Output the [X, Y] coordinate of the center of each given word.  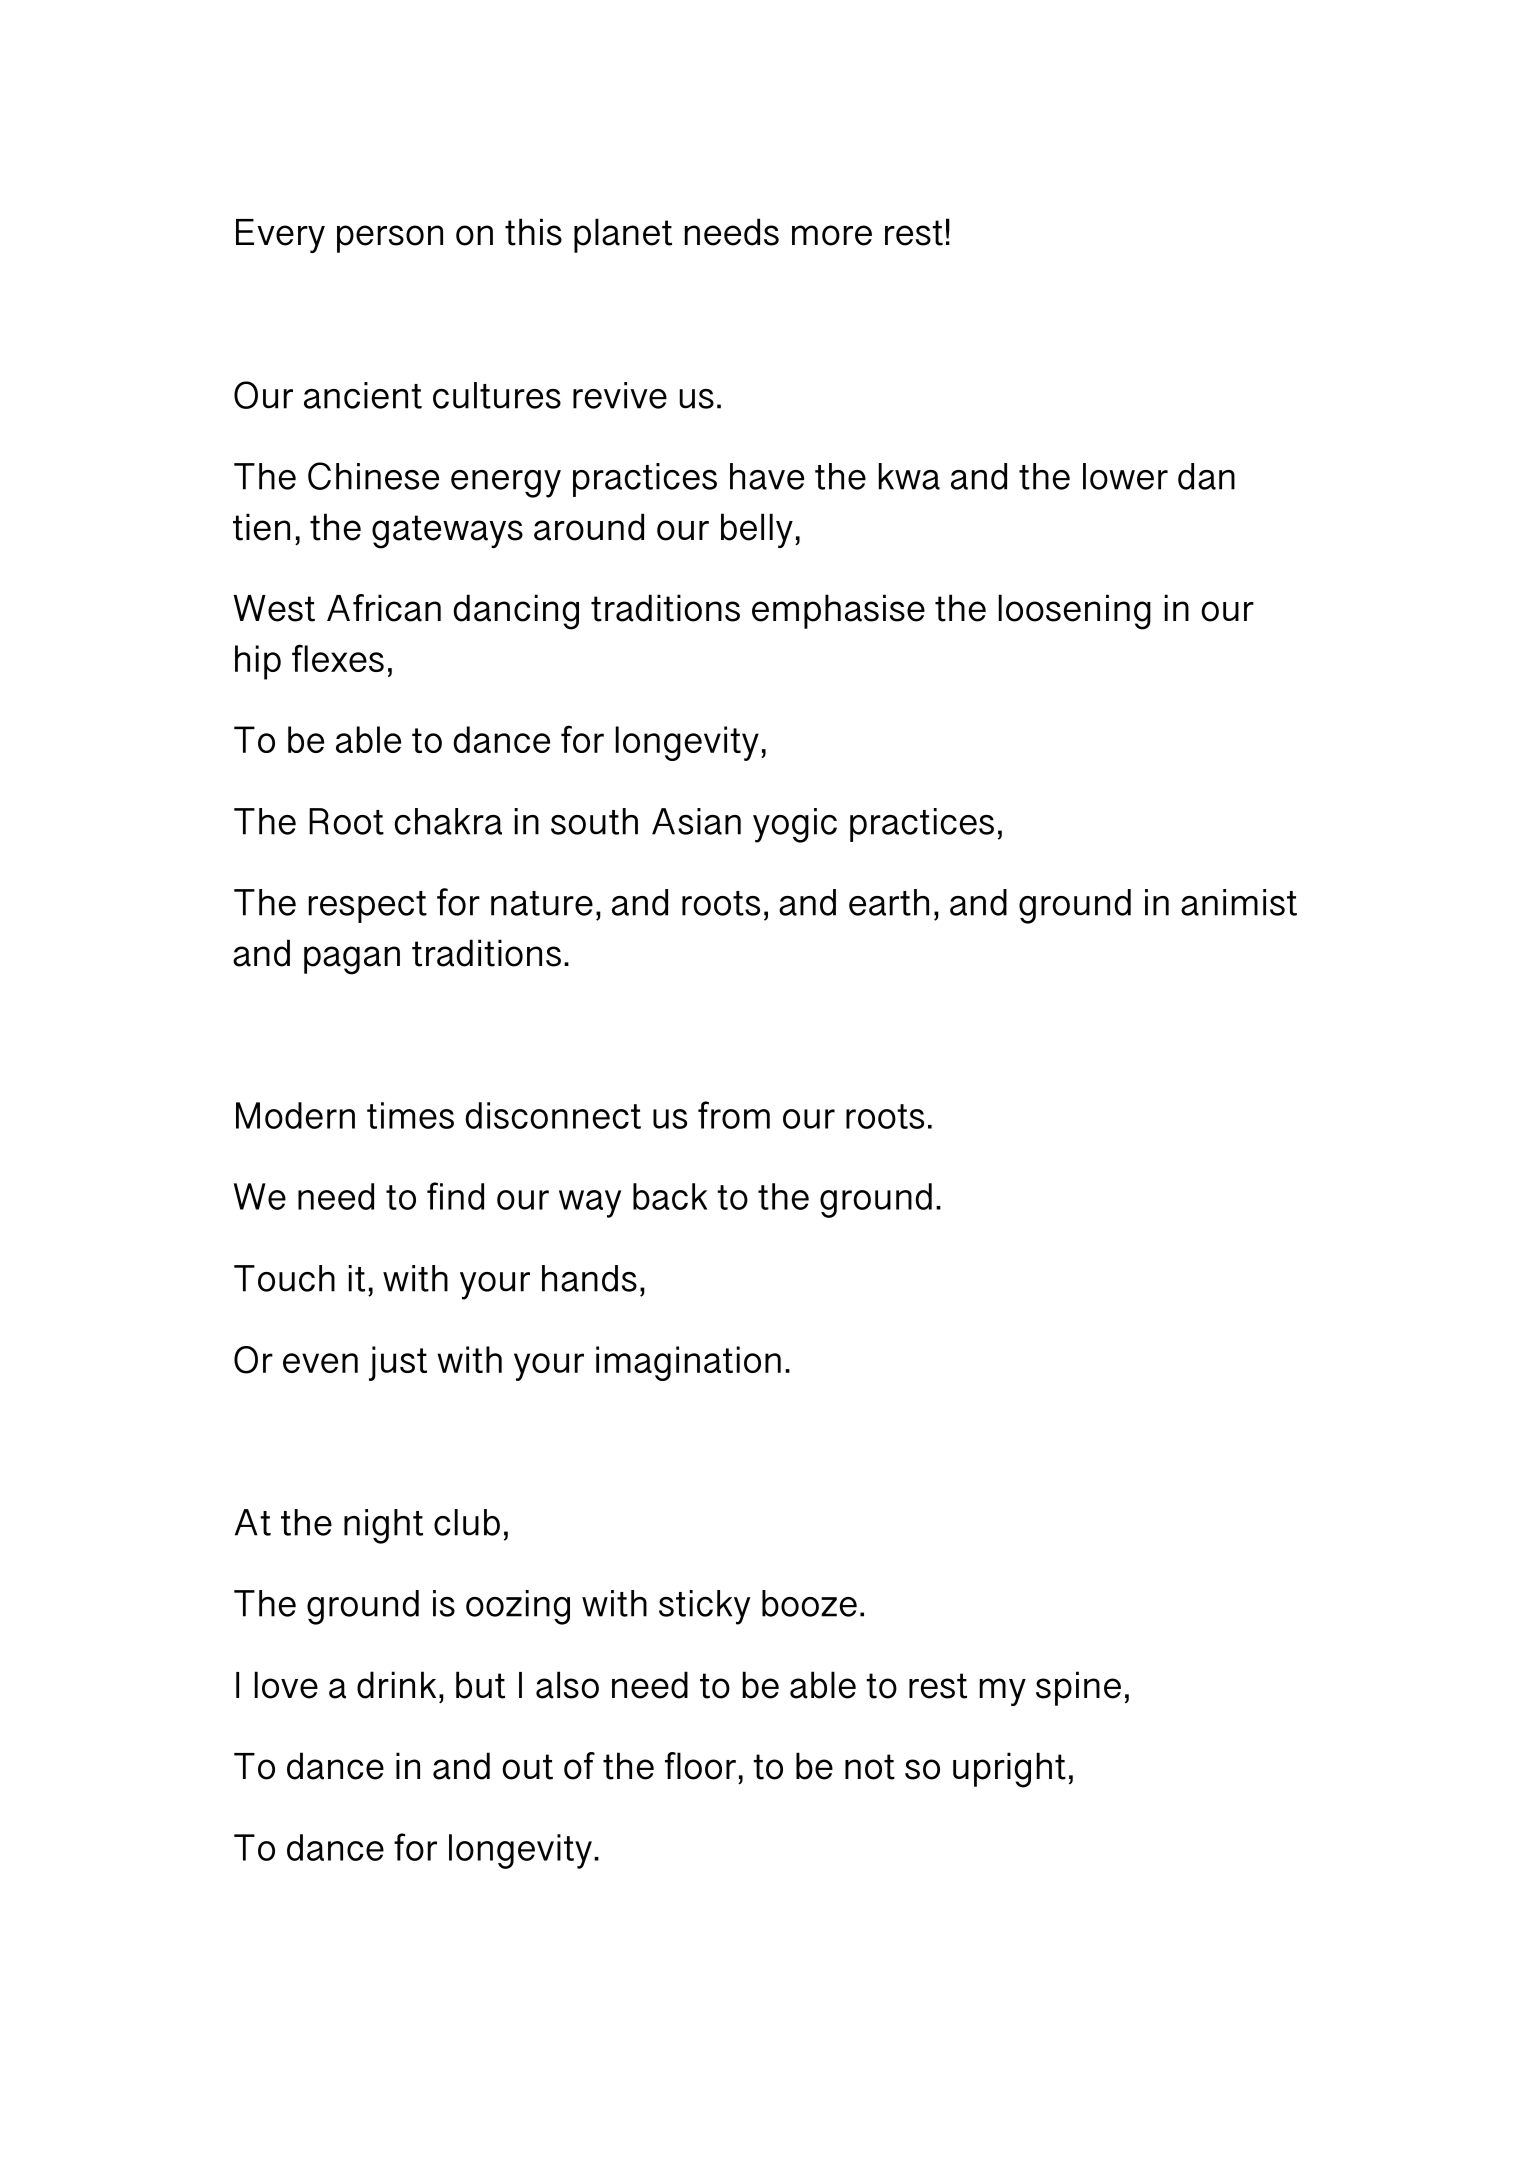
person [390, 239]
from [734, 1115]
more [832, 235]
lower [1125, 476]
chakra [448, 821]
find [455, 1196]
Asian [696, 821]
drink [396, 1685]
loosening [1075, 612]
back [670, 1196]
